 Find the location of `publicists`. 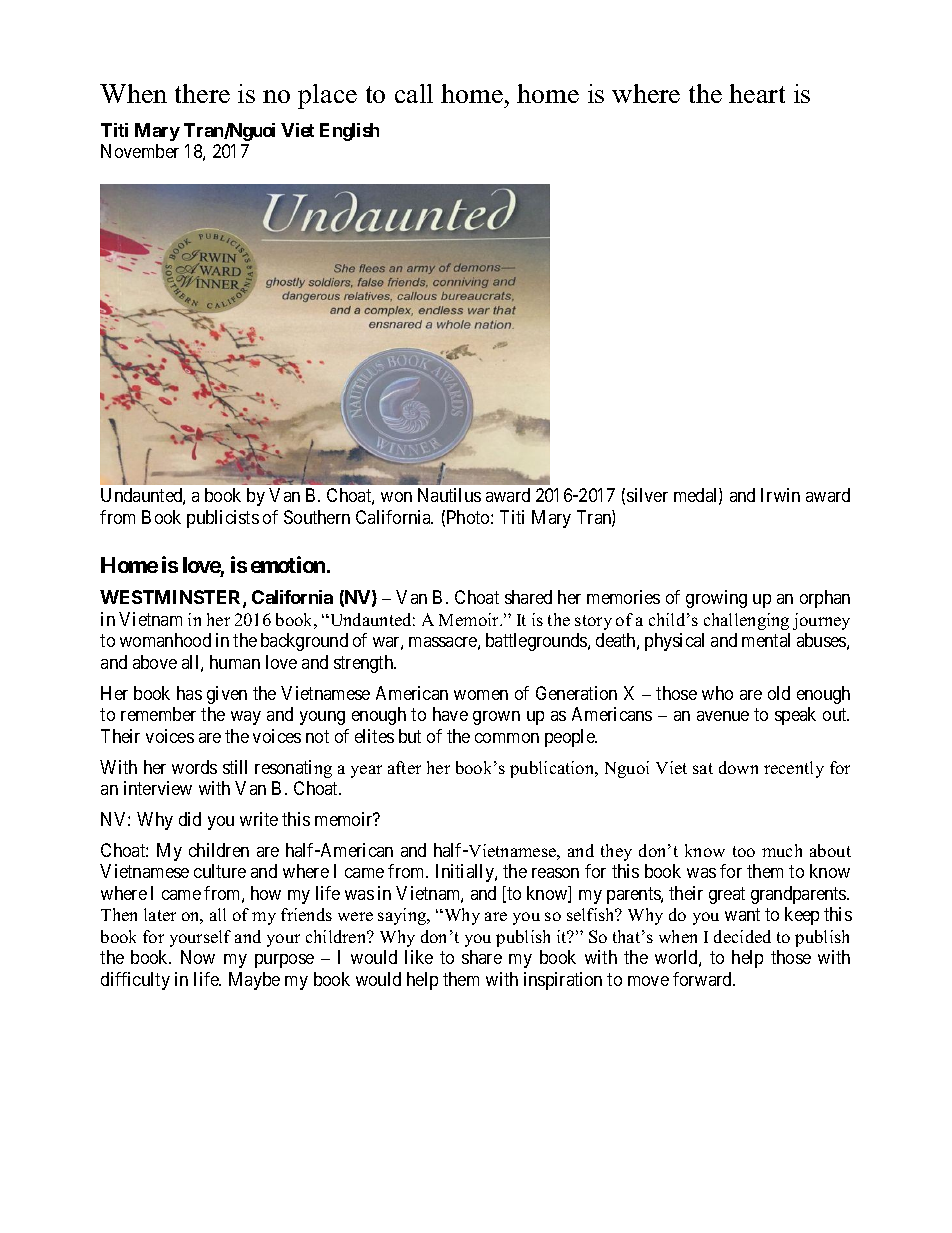

publicists is located at coordinates (223, 519).
